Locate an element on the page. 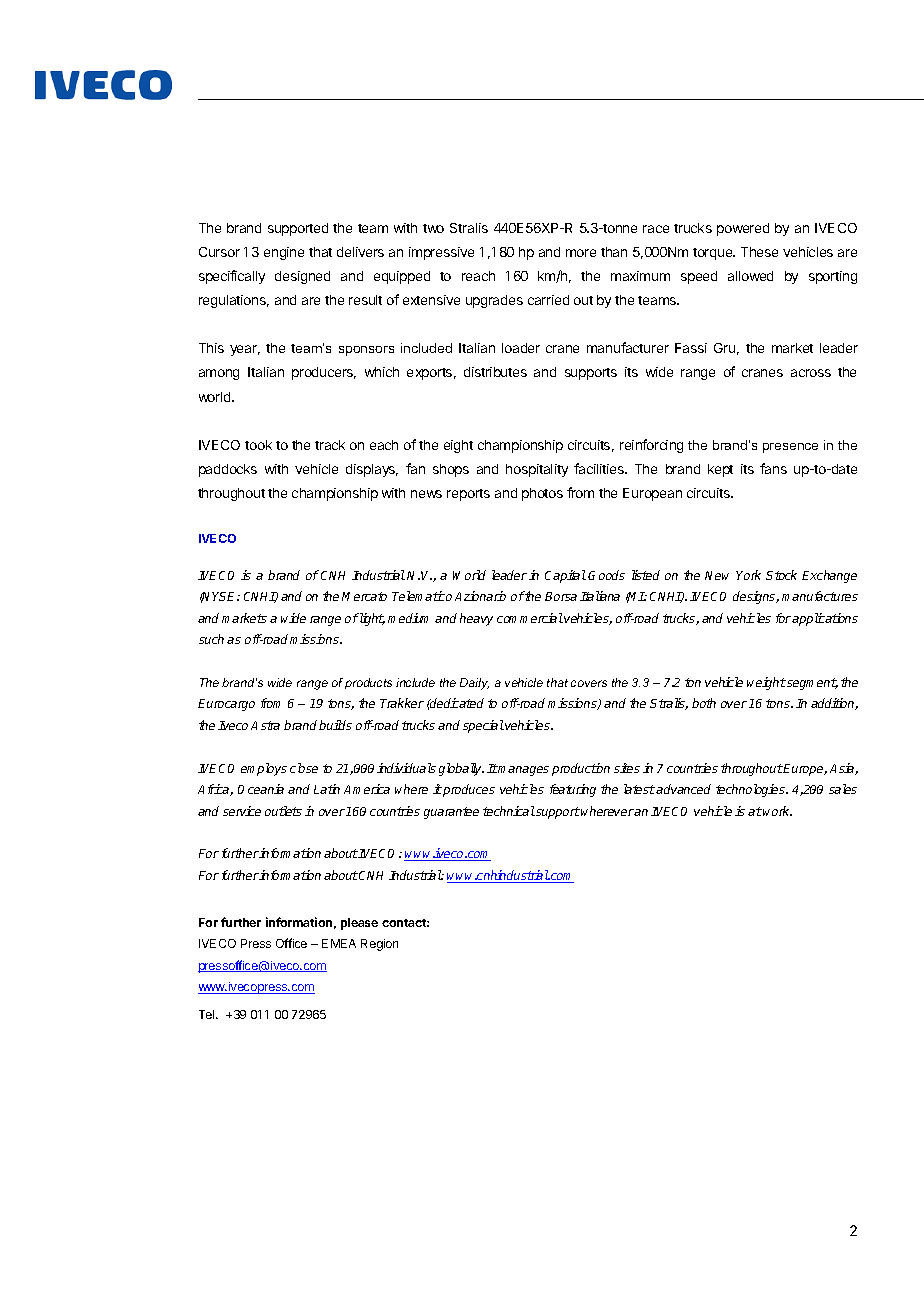 Image resolution: width=924 pixels, height=1308 pixels. Daily is located at coordinates (474, 684).
